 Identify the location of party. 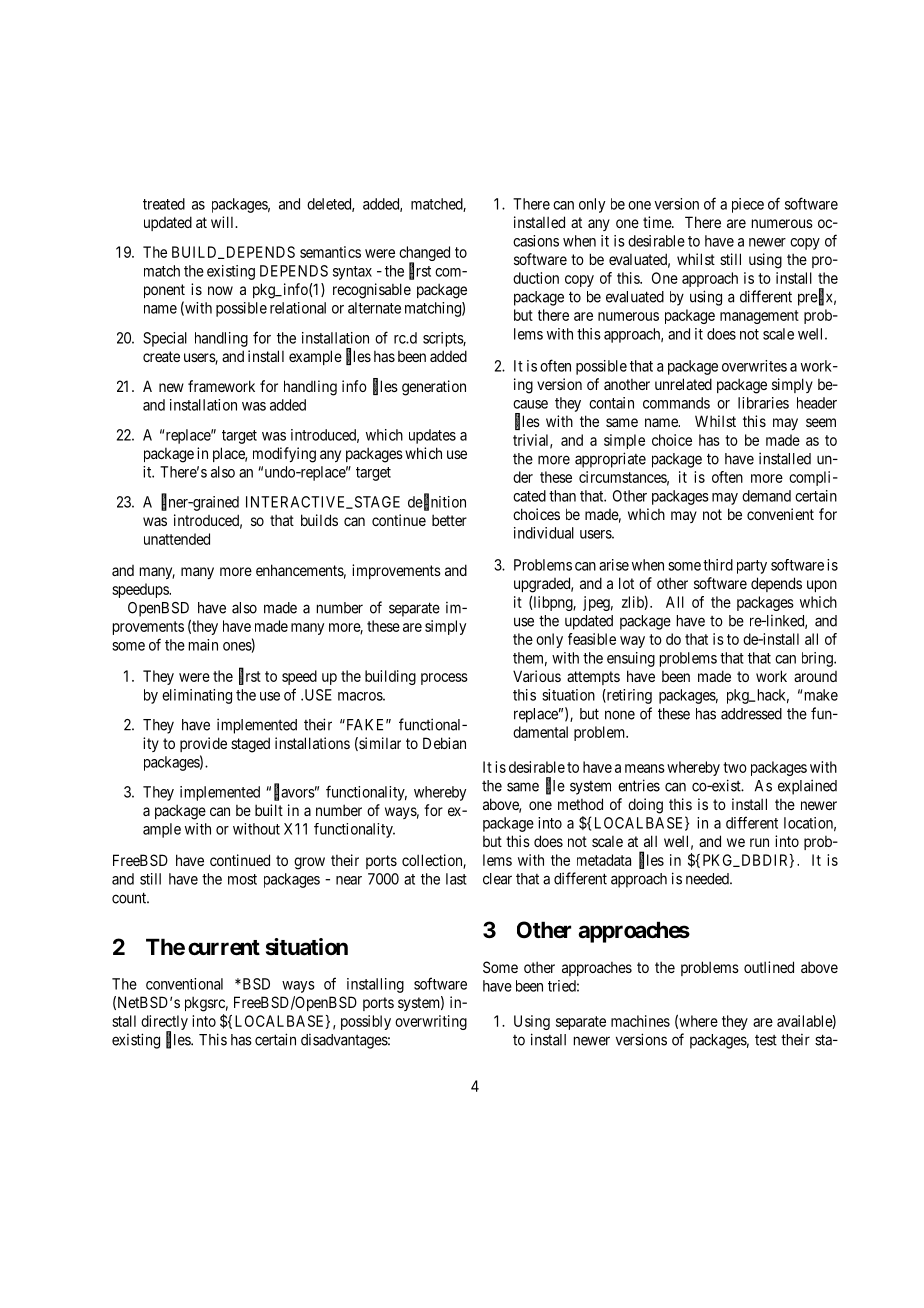
(752, 567).
